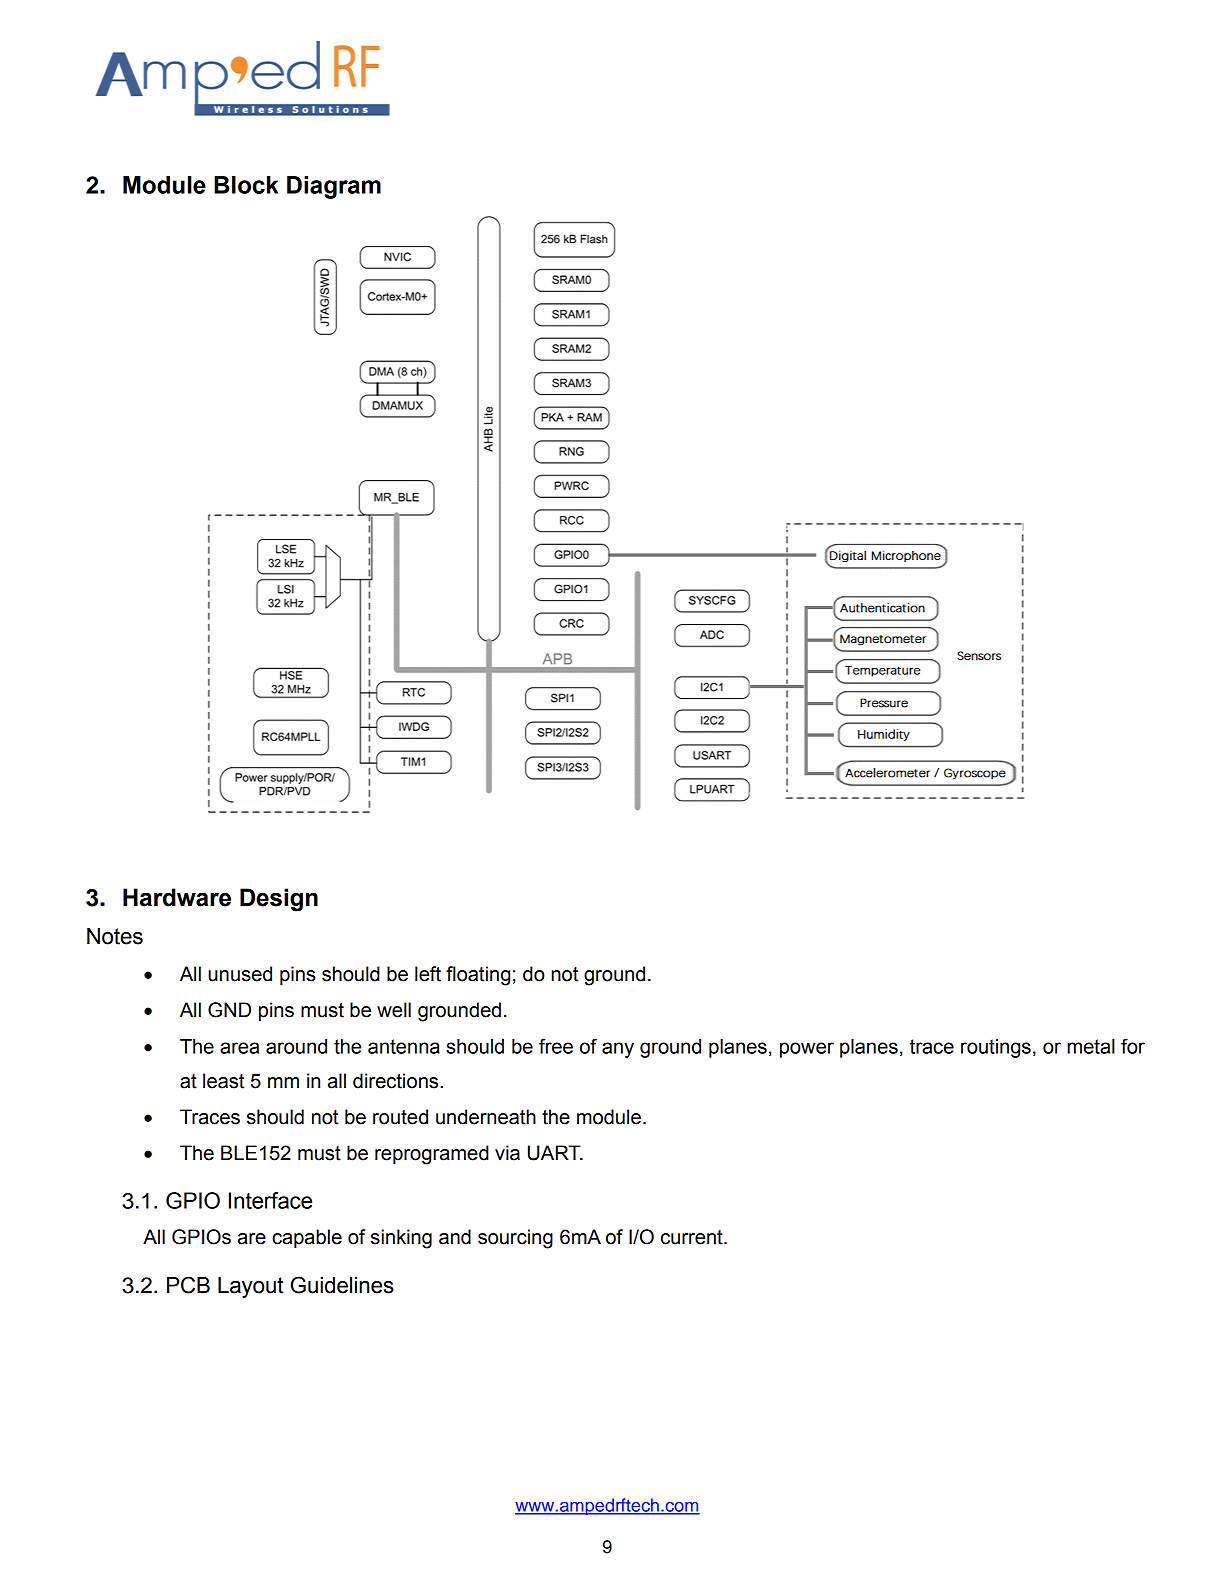  Describe the element at coordinates (807, 1050) in the image. I see `power` at that location.
